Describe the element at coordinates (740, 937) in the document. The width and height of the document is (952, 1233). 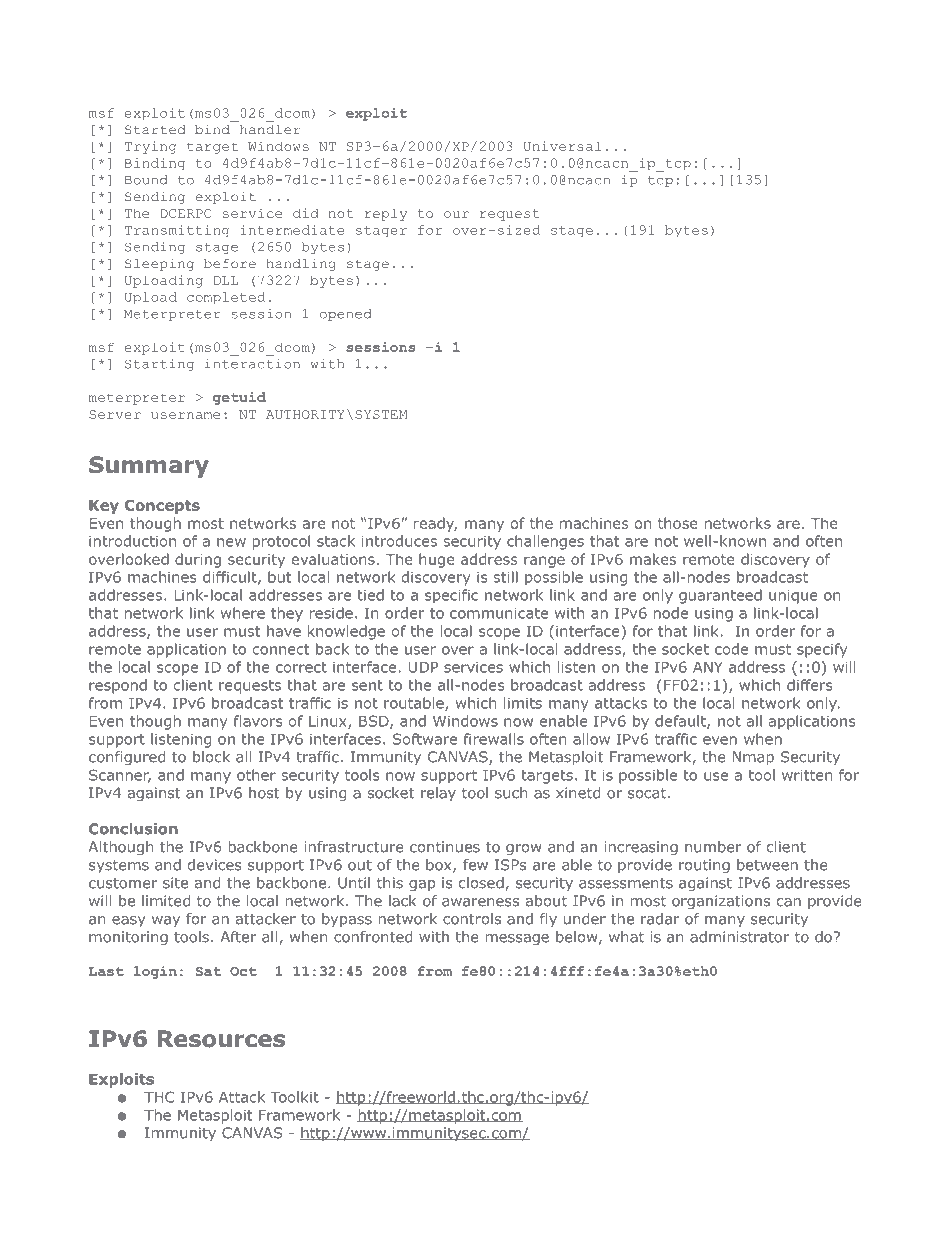
I see `administrator` at that location.
